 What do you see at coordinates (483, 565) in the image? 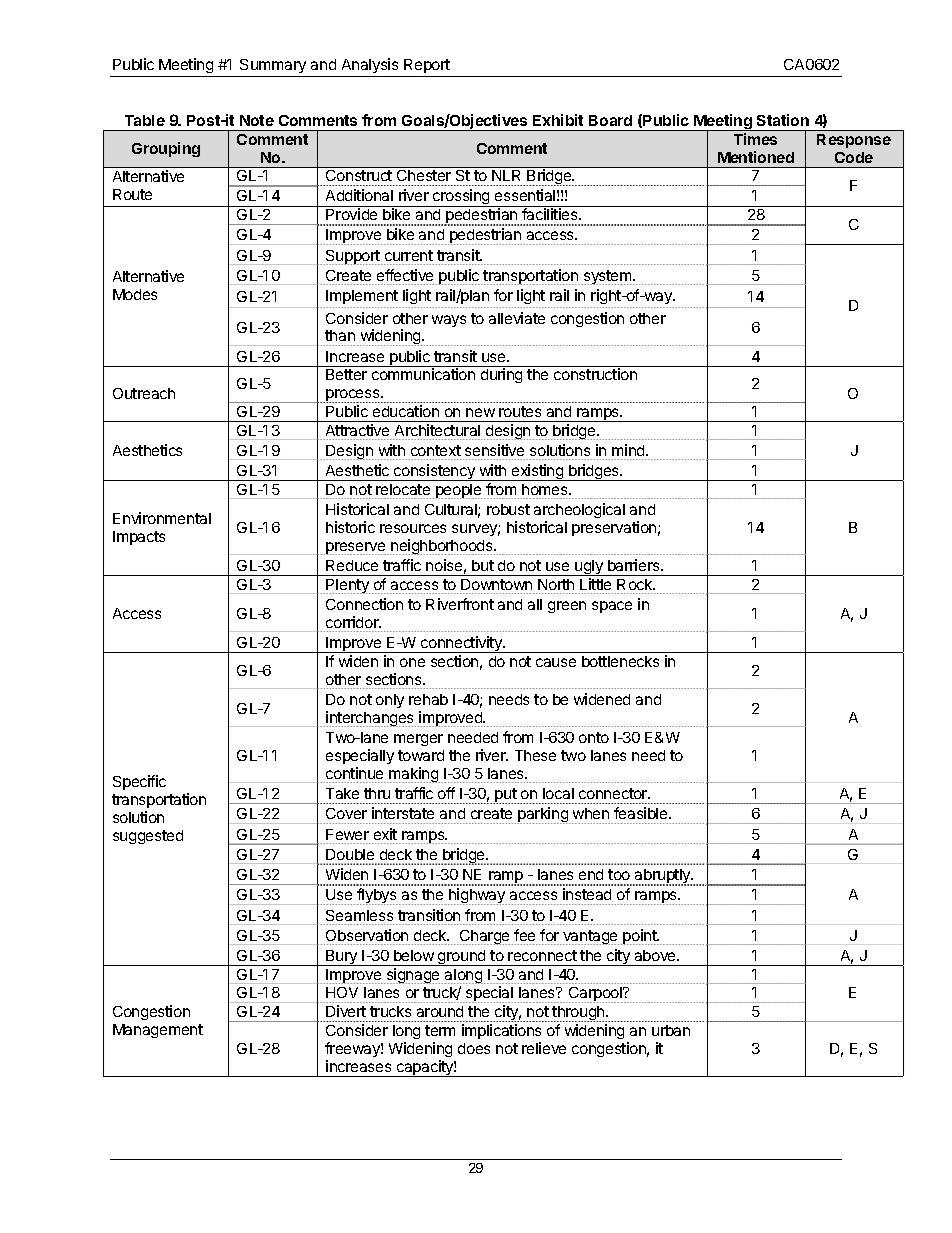
I see `but` at bounding box center [483, 565].
